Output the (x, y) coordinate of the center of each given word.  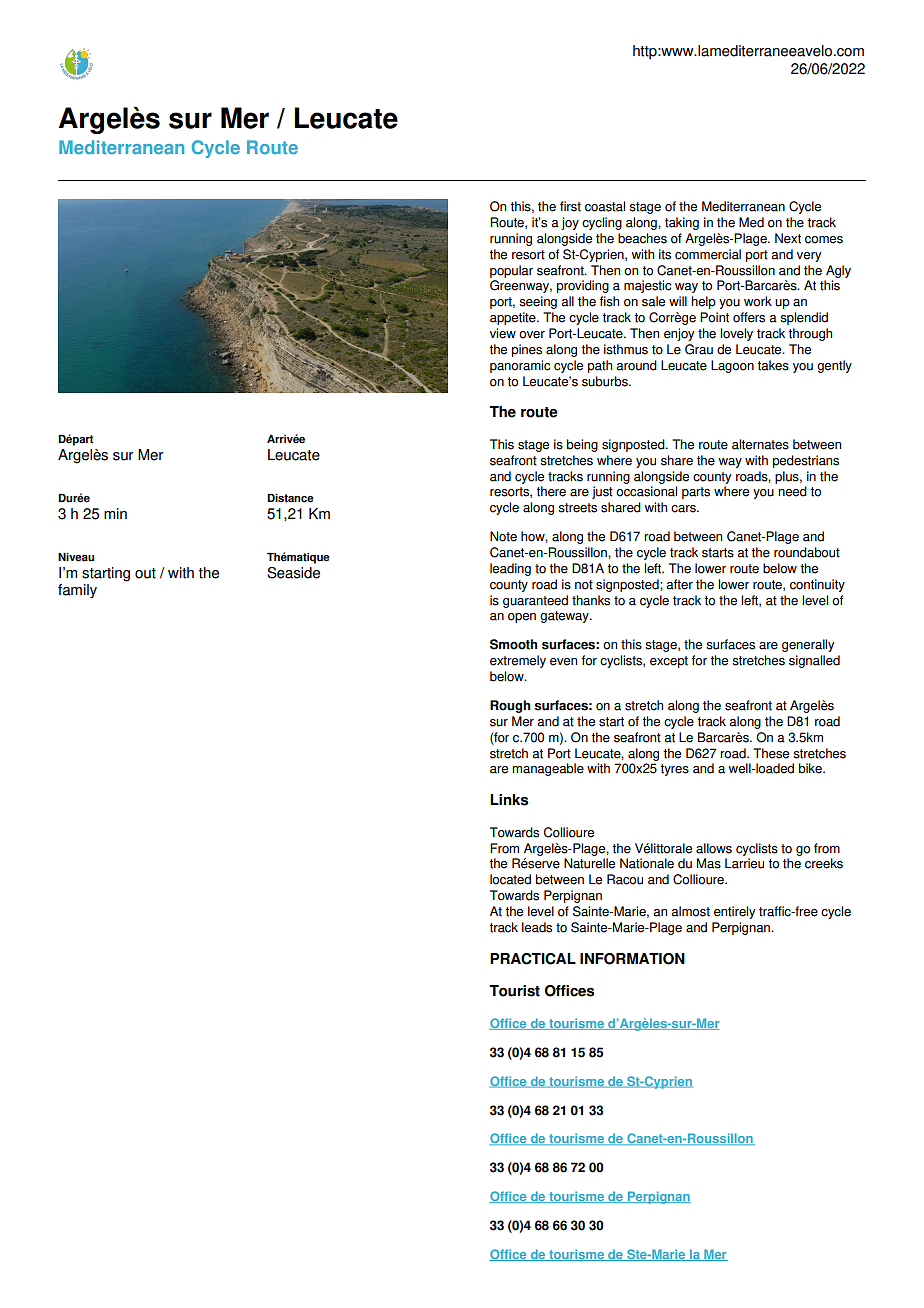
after (679, 584)
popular (511, 271)
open (522, 618)
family (77, 591)
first (570, 206)
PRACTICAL (533, 959)
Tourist (514, 991)
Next (788, 238)
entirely (734, 912)
